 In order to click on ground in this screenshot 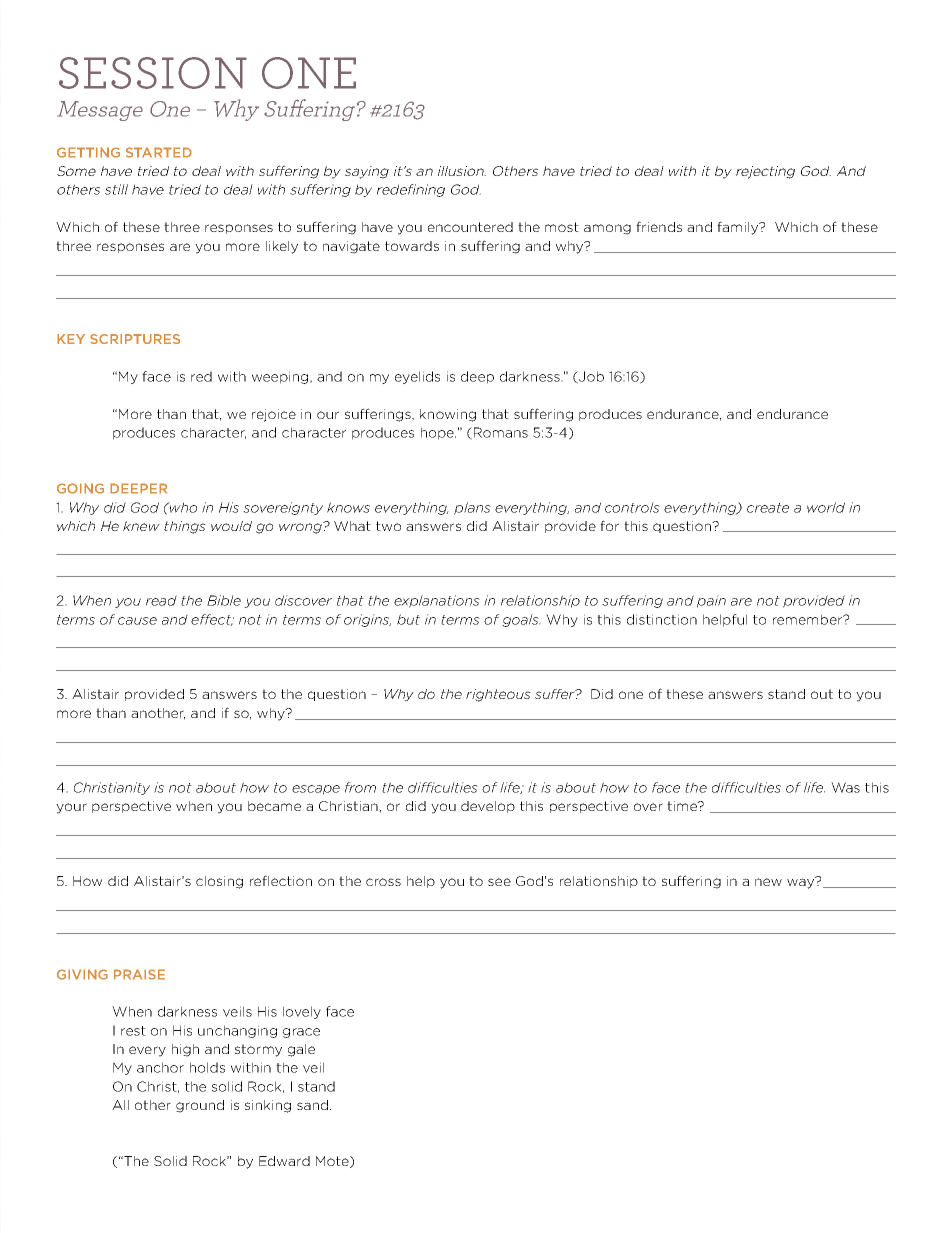, I will do `click(200, 1106)`.
